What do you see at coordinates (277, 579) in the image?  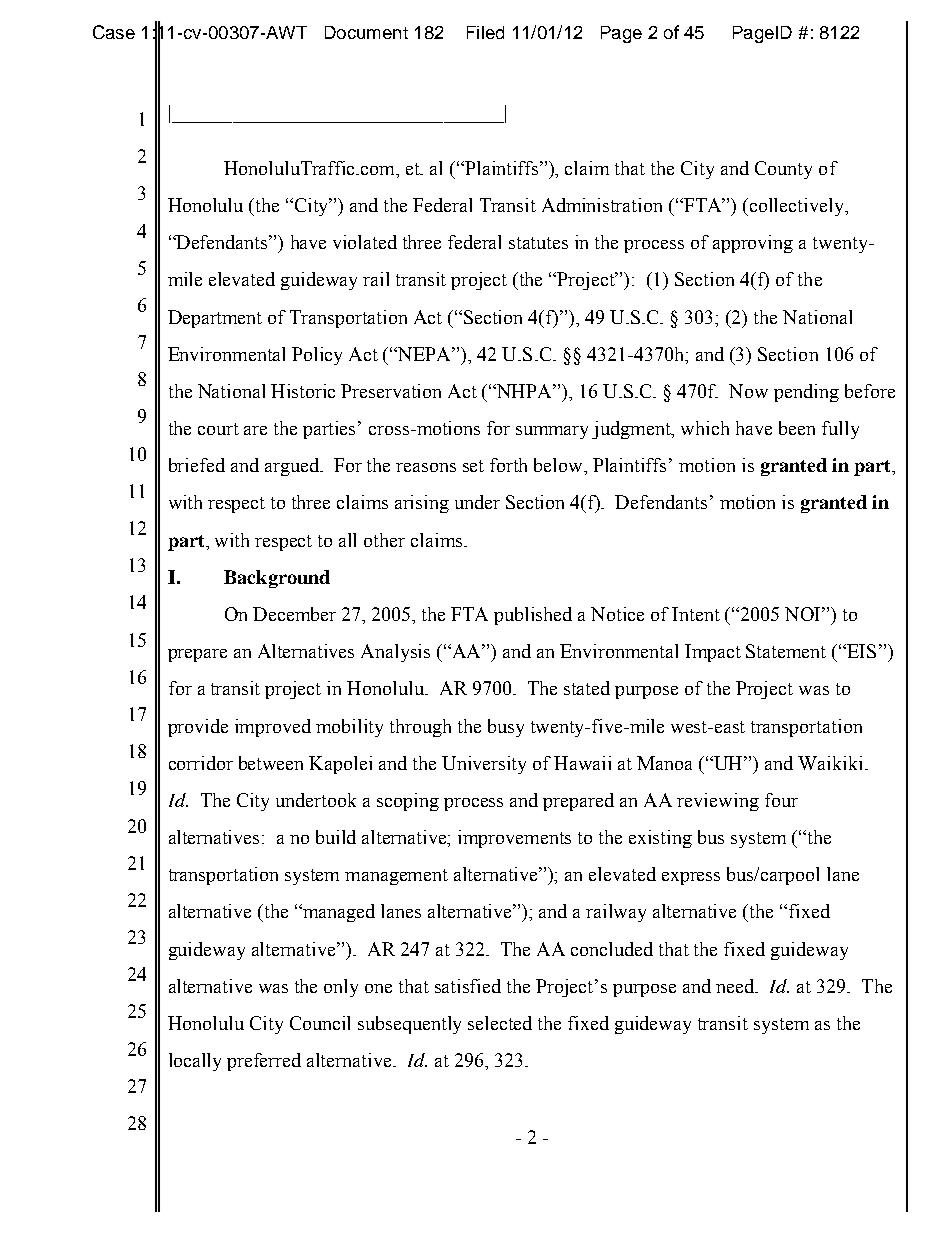 I see `Background` at bounding box center [277, 579].
